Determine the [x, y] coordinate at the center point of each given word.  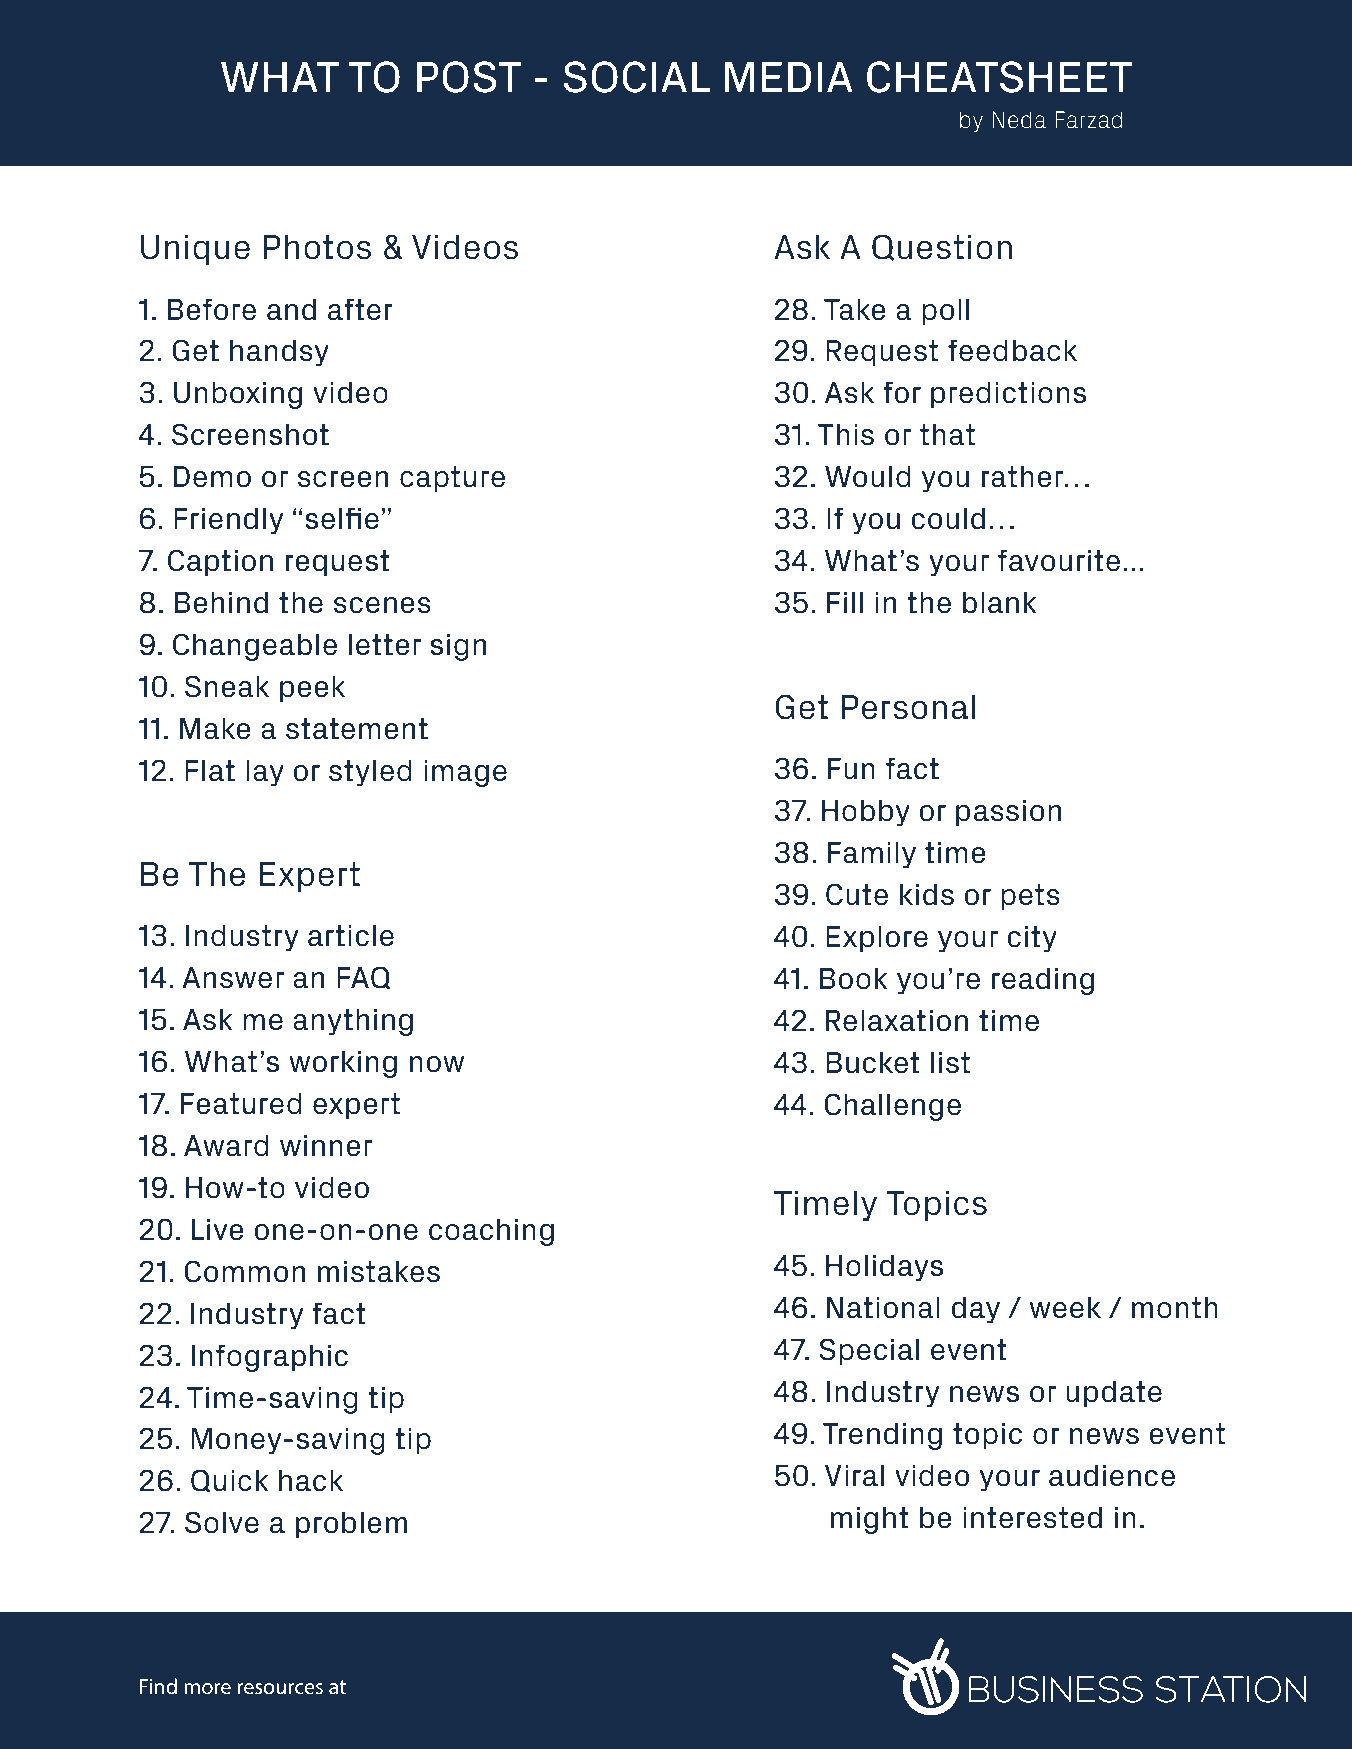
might [870, 1520]
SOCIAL [637, 77]
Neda [1019, 120]
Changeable [255, 647]
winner [326, 1146]
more [207, 1688]
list [950, 1063]
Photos [317, 247]
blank [1000, 603]
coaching [491, 1232]
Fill [845, 602]
